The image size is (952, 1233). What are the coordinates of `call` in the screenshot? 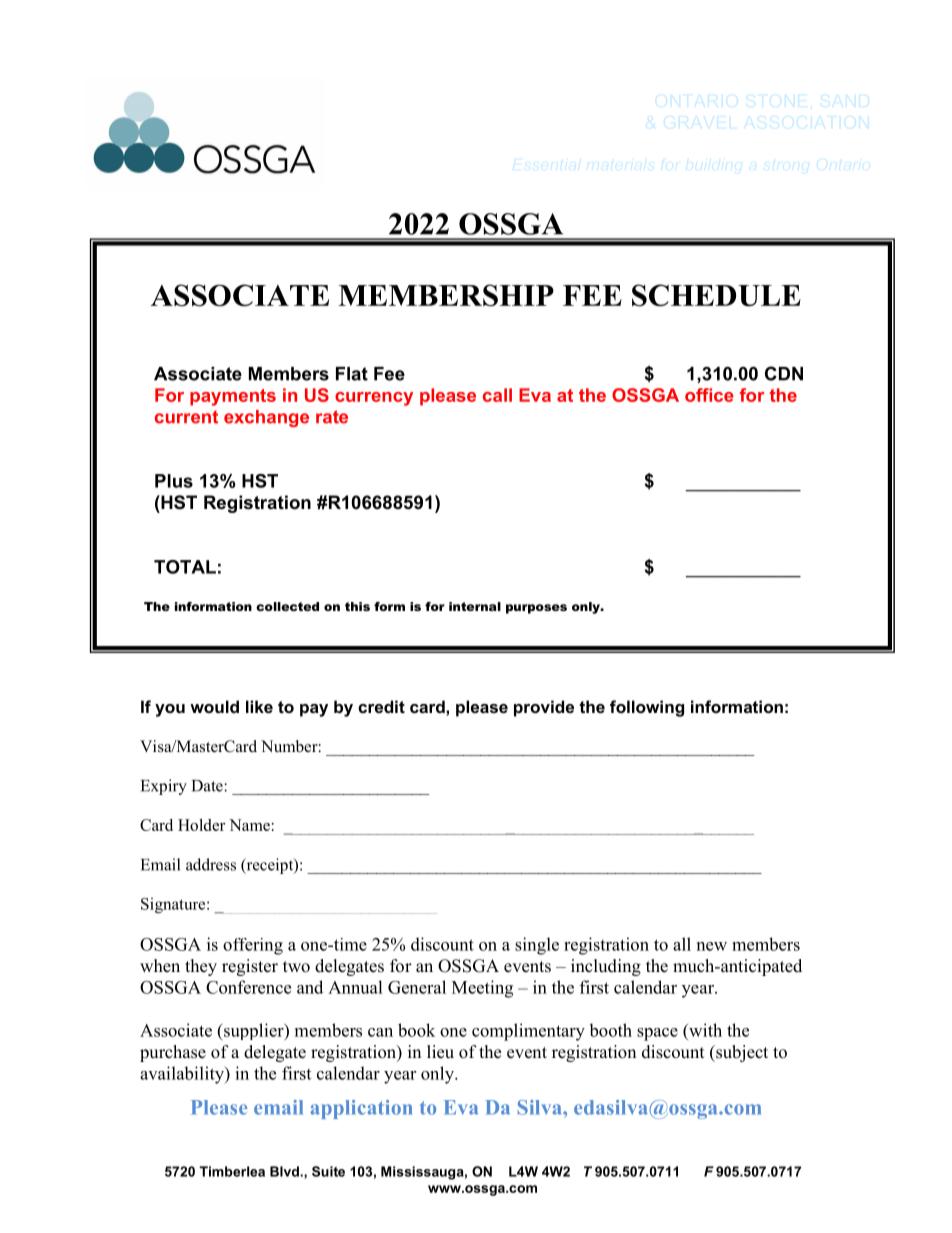 It's located at (497, 395).
